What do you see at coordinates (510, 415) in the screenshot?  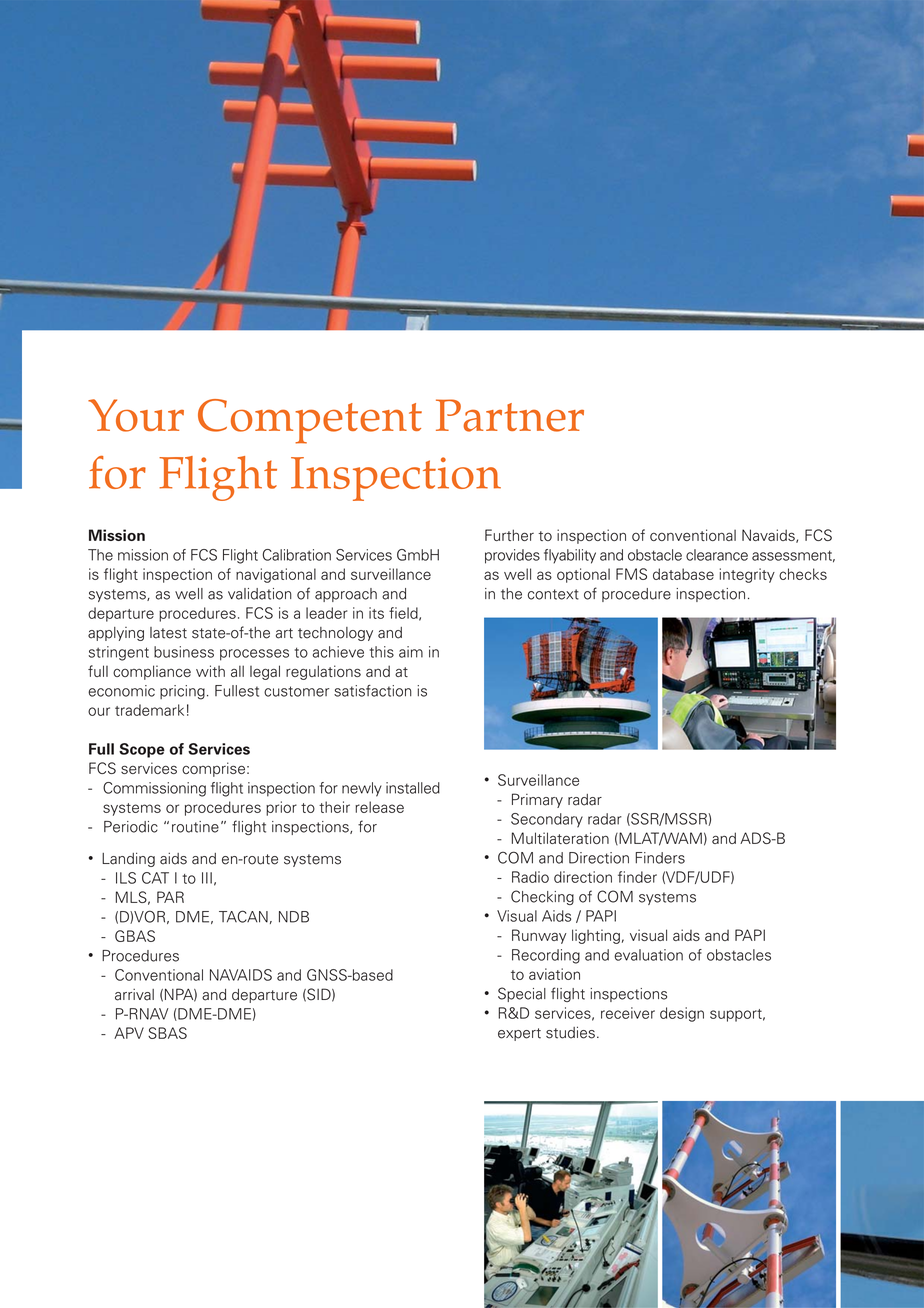 I see `Partner` at bounding box center [510, 415].
